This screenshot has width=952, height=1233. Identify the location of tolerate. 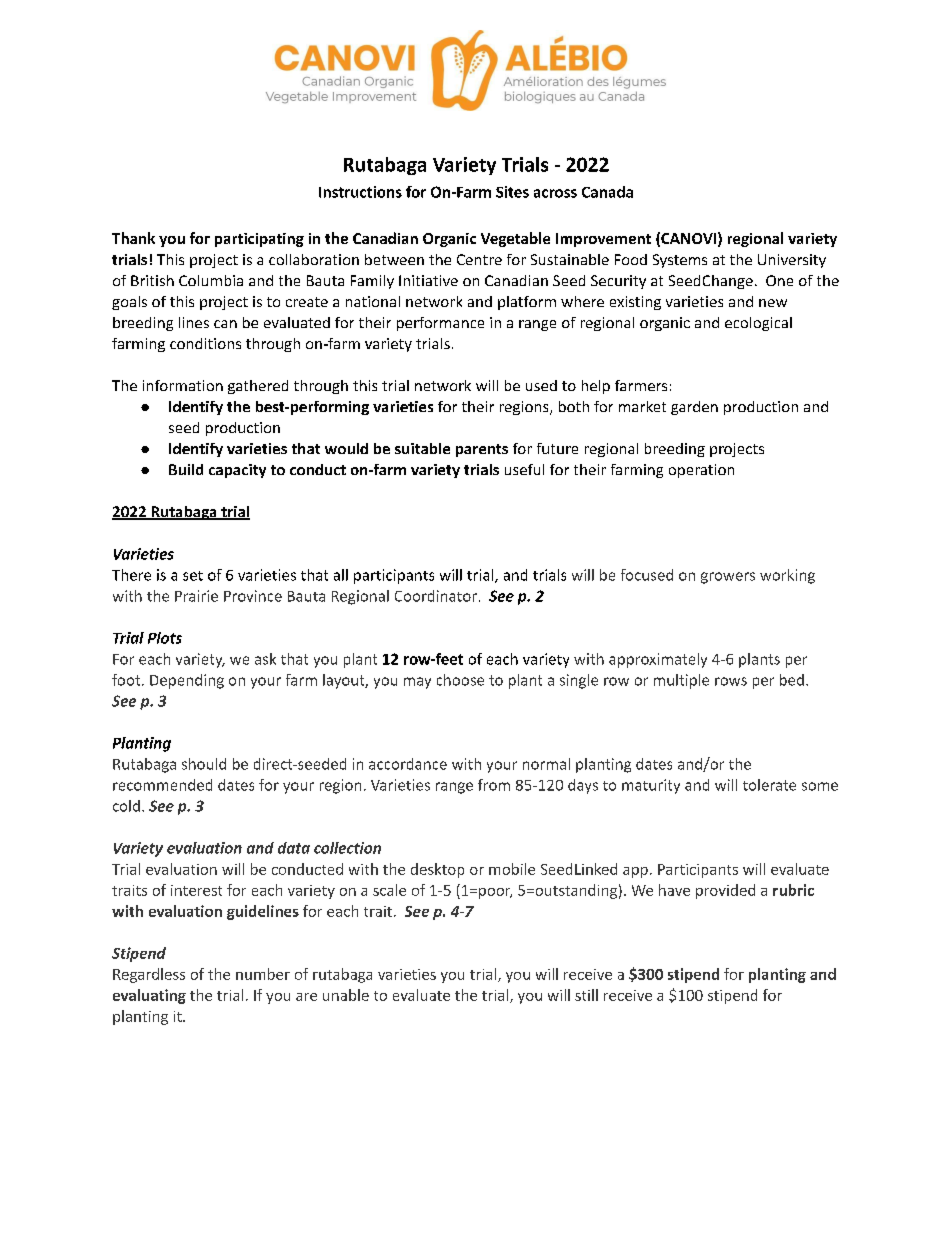
(769, 785).
